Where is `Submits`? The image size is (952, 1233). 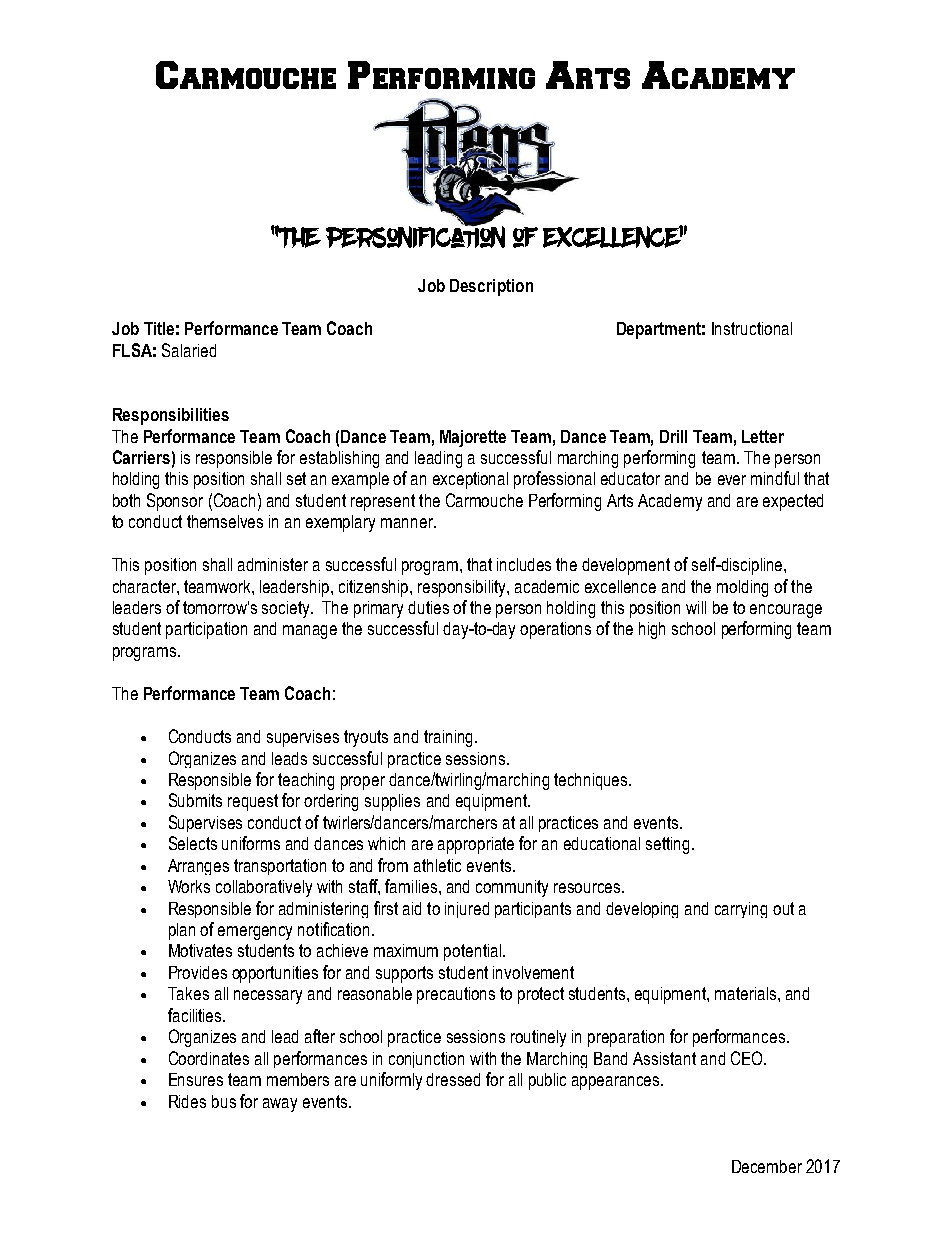 Submits is located at coordinates (195, 800).
